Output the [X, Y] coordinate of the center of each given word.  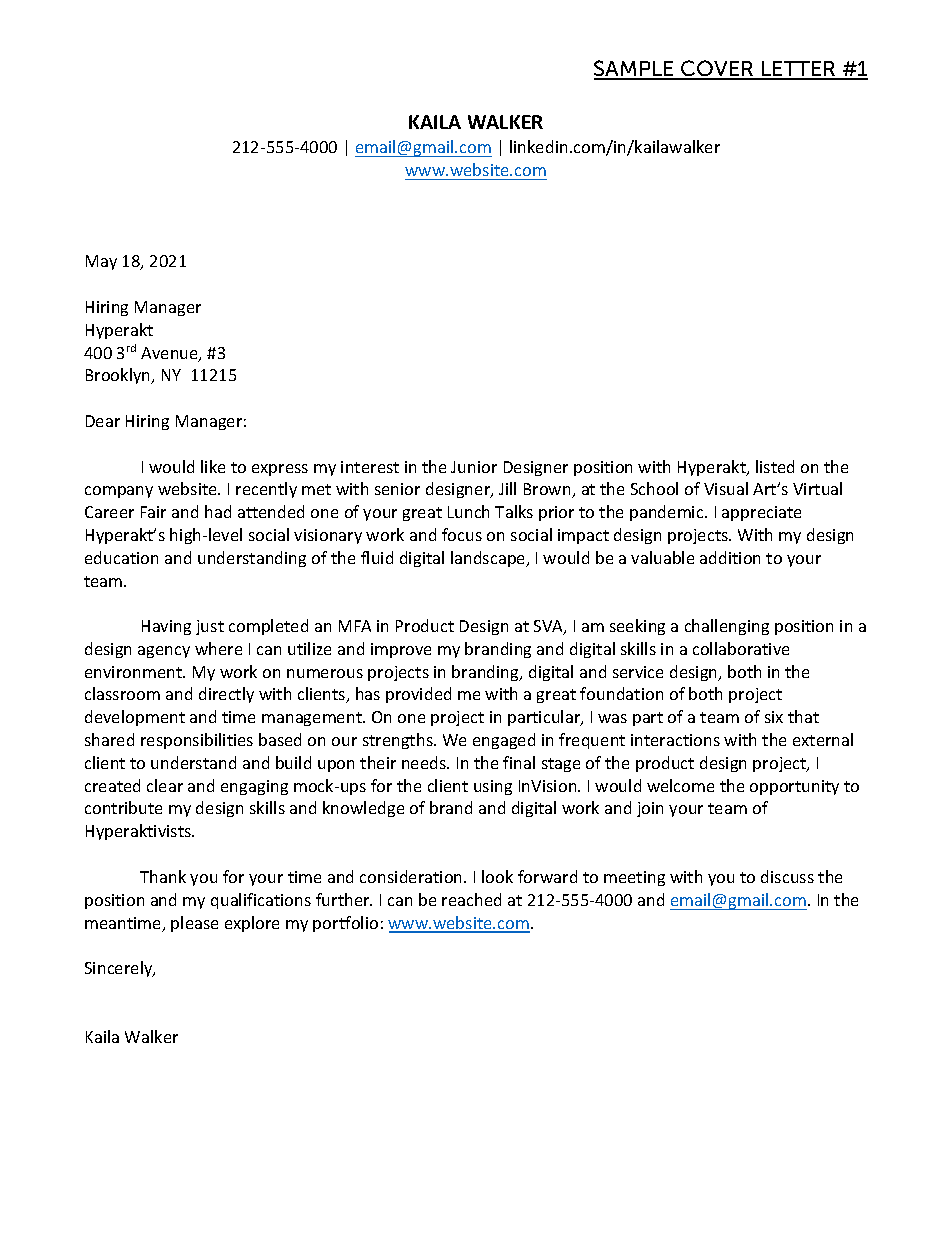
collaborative [741, 648]
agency [164, 652]
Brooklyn [119, 376]
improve [401, 650]
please [194, 924]
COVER [717, 70]
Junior [474, 467]
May [101, 262]
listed [775, 466]
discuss [787, 876]
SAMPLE [635, 70]
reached [471, 899]
